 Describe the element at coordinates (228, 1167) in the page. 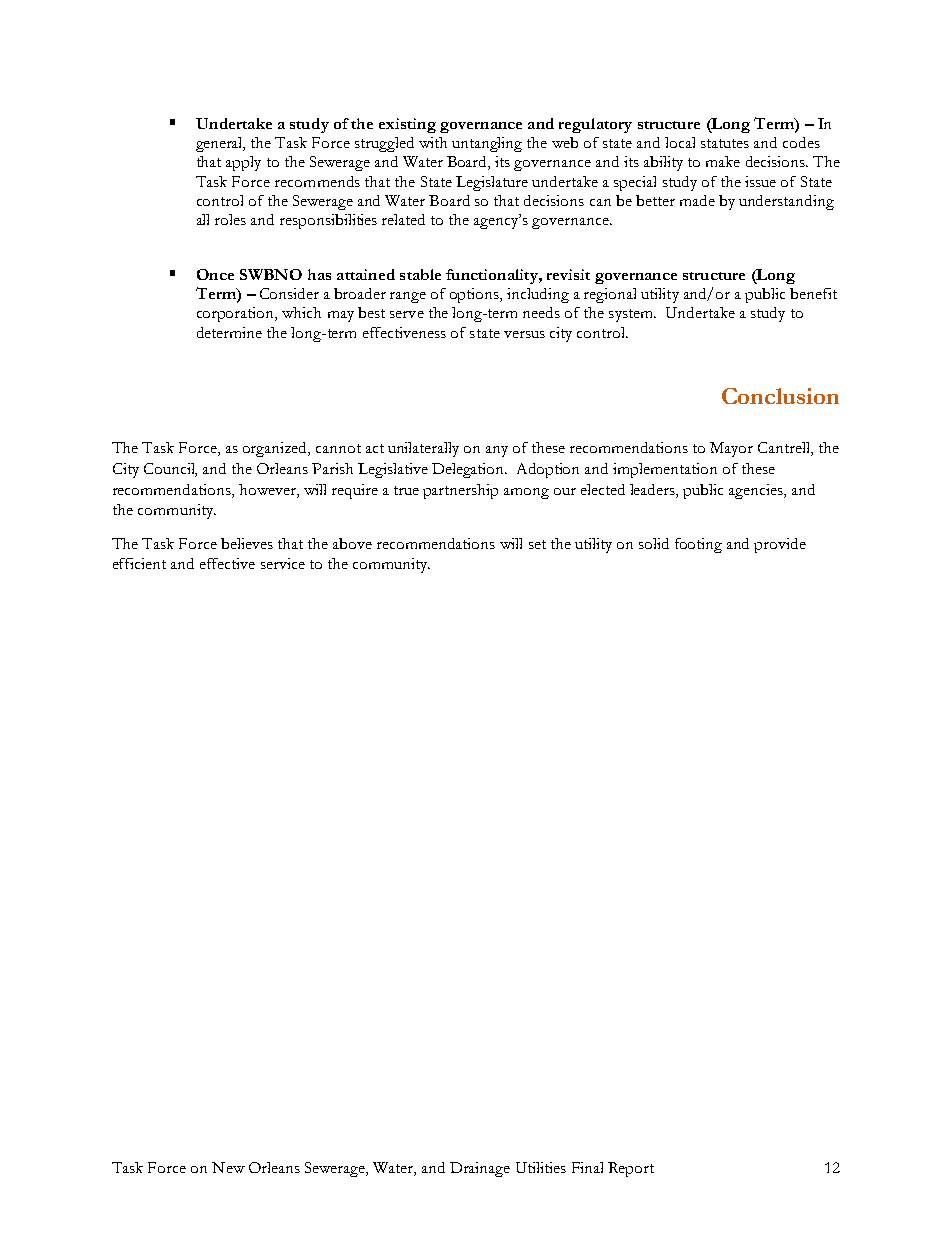

I see `New` at that location.
